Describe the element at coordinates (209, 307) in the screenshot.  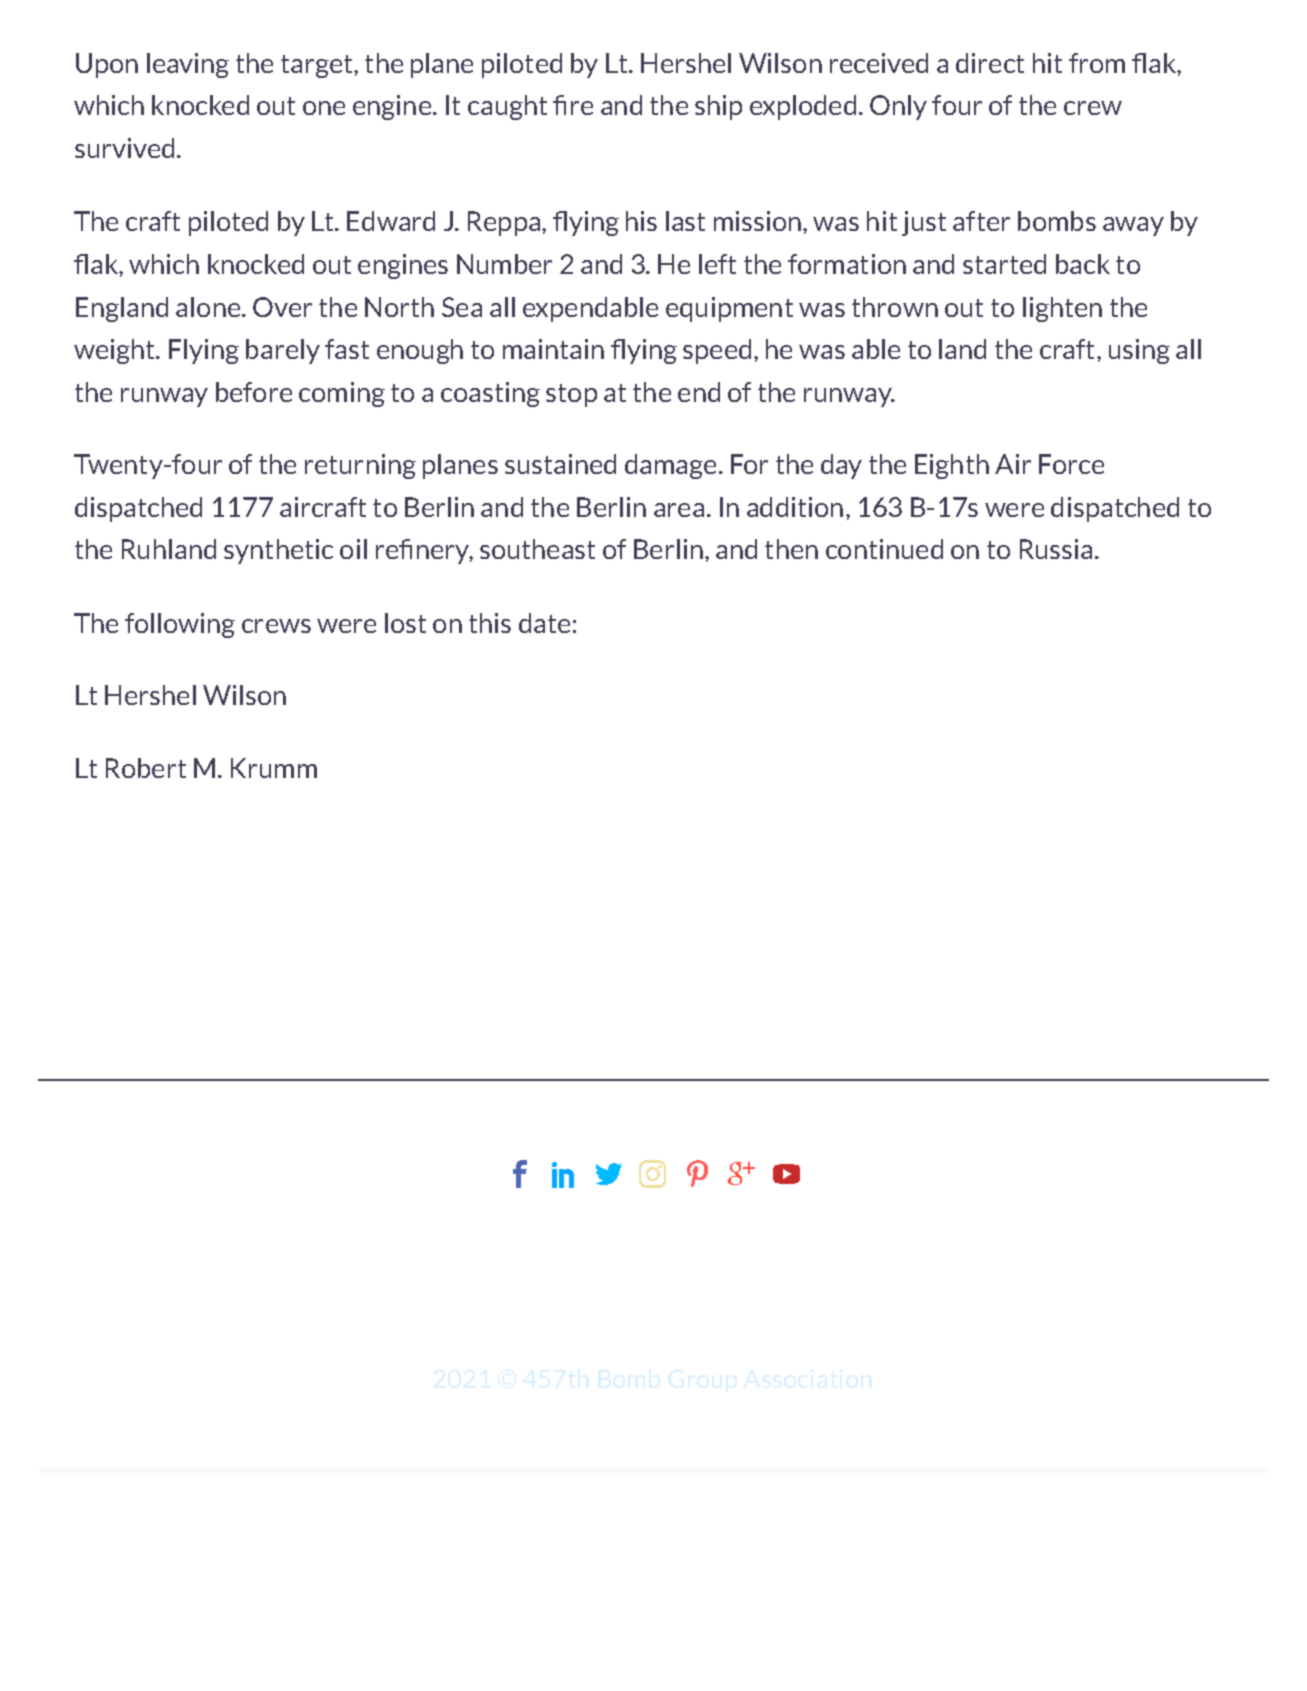
I see `alone` at that location.
